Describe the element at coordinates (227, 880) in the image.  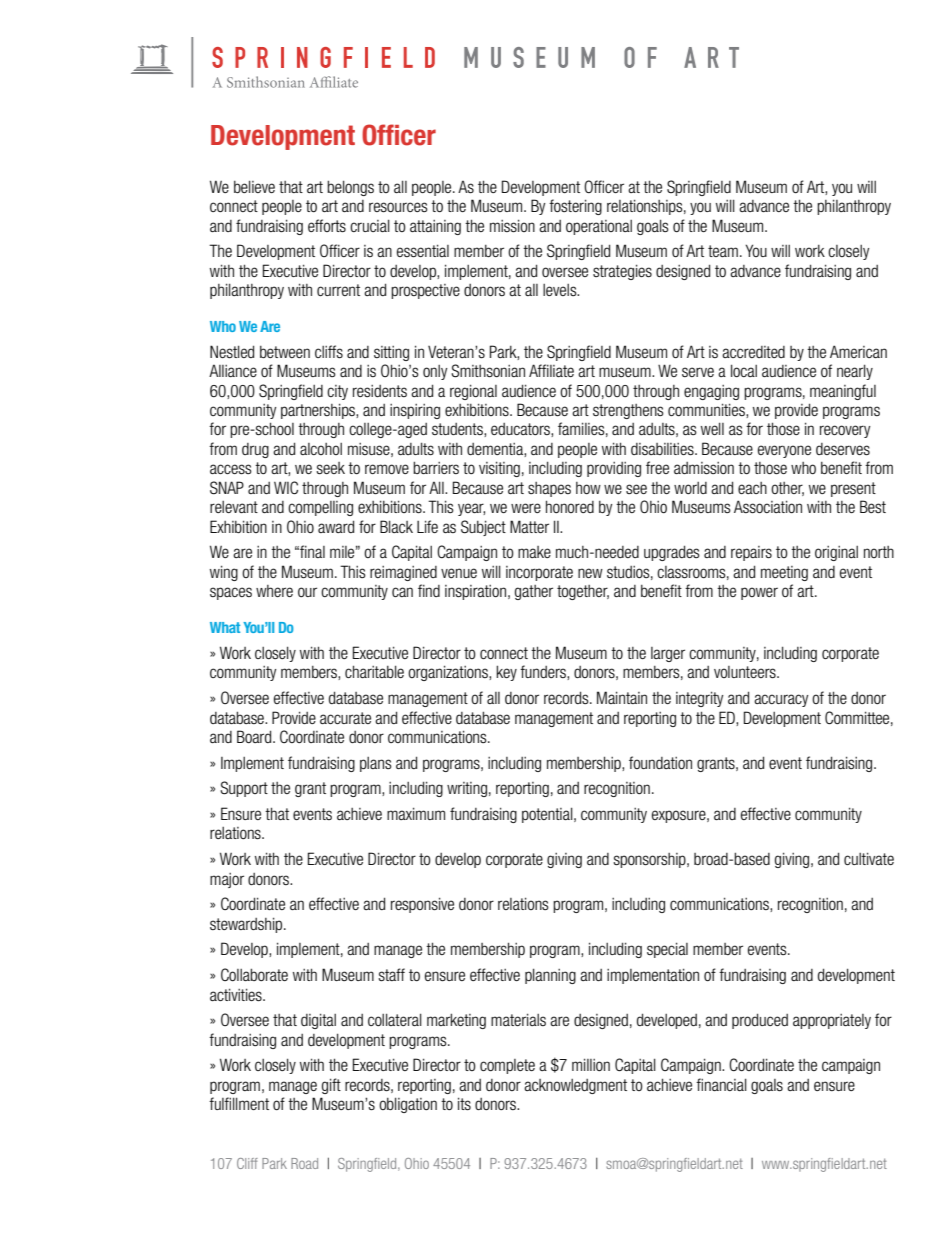
I see `major` at that location.
